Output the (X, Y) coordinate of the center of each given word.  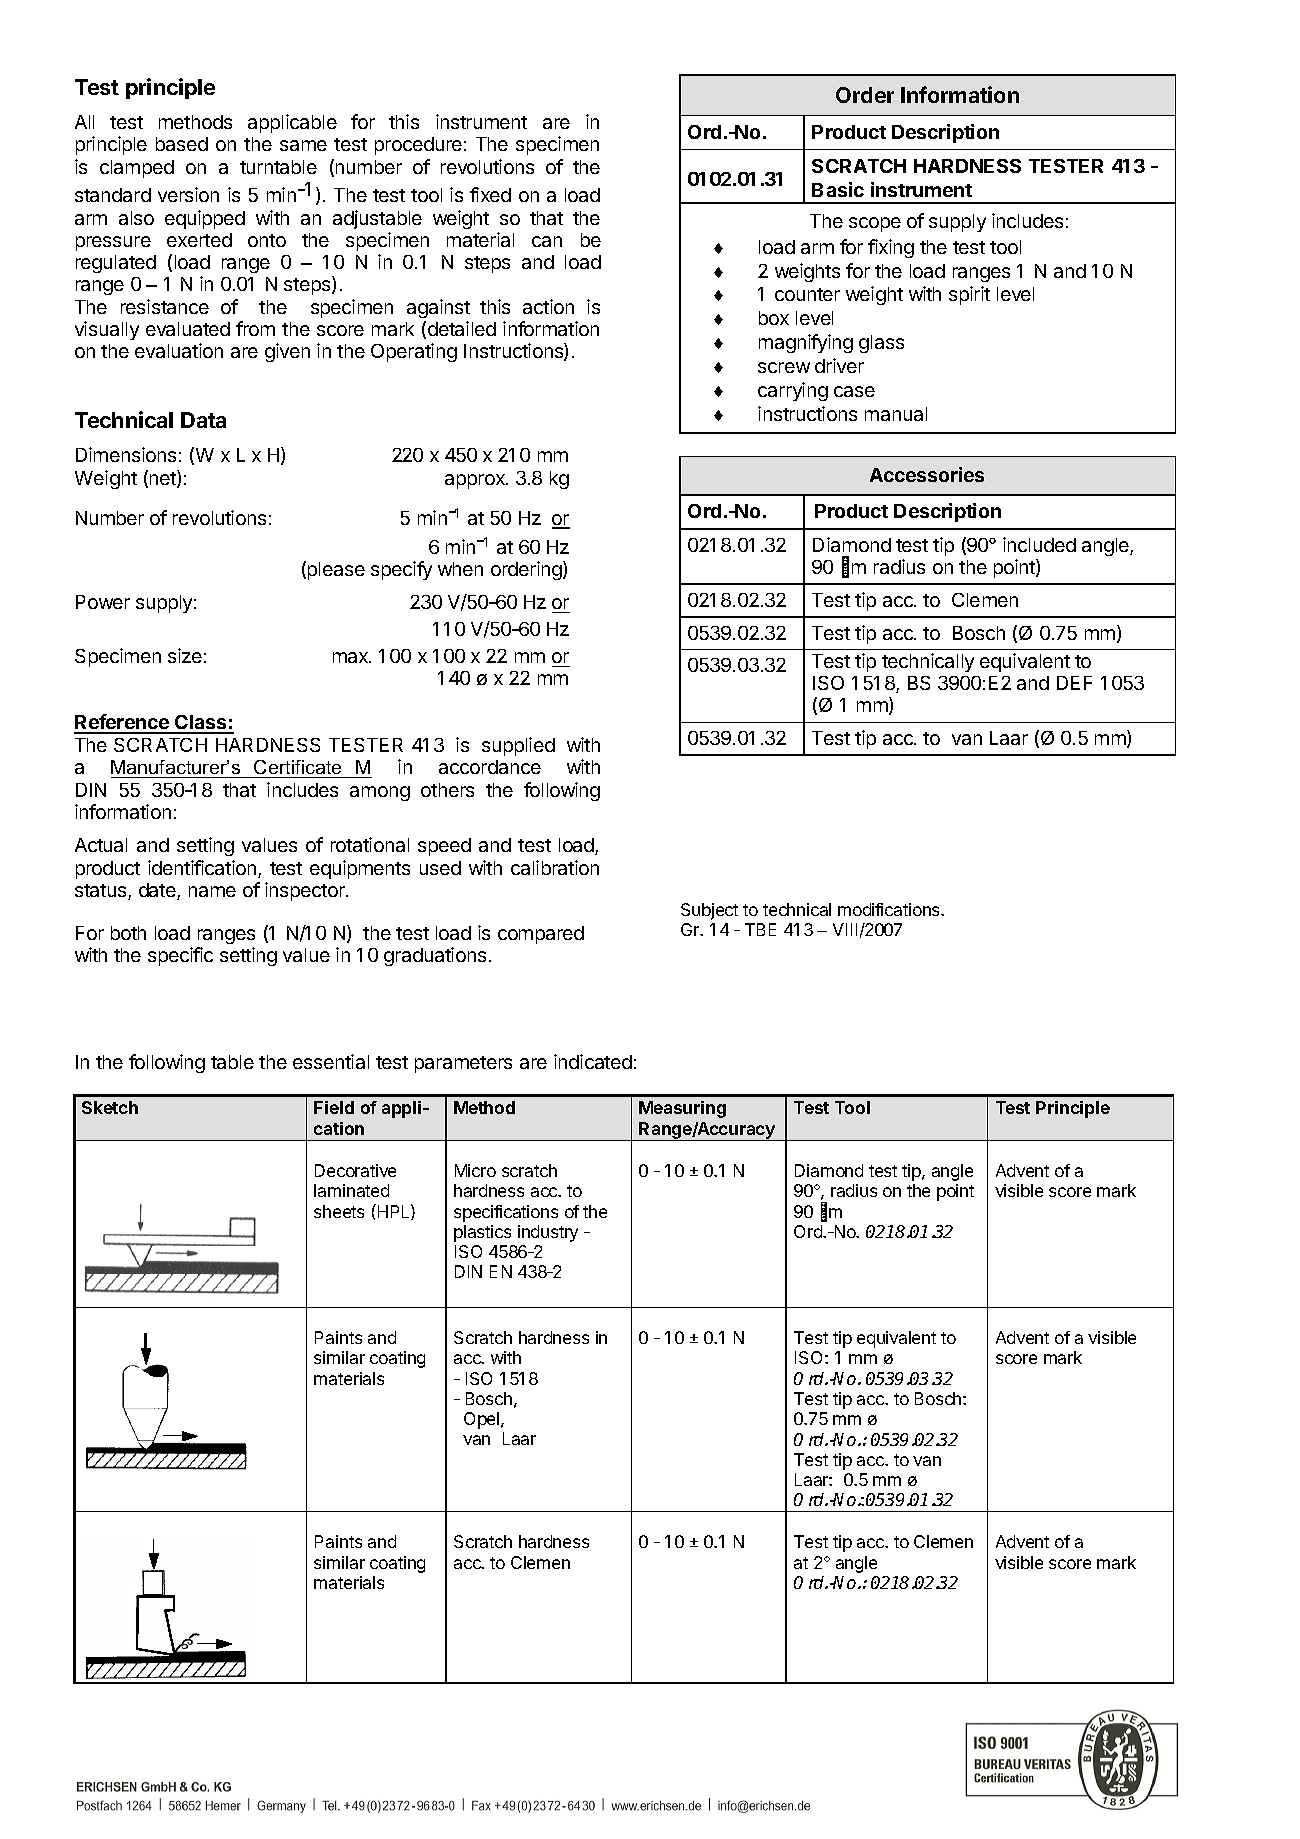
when (460, 569)
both (128, 933)
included (1039, 544)
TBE (760, 929)
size (185, 655)
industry (548, 1233)
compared (541, 935)
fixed (490, 194)
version (188, 194)
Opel (483, 1420)
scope (875, 224)
